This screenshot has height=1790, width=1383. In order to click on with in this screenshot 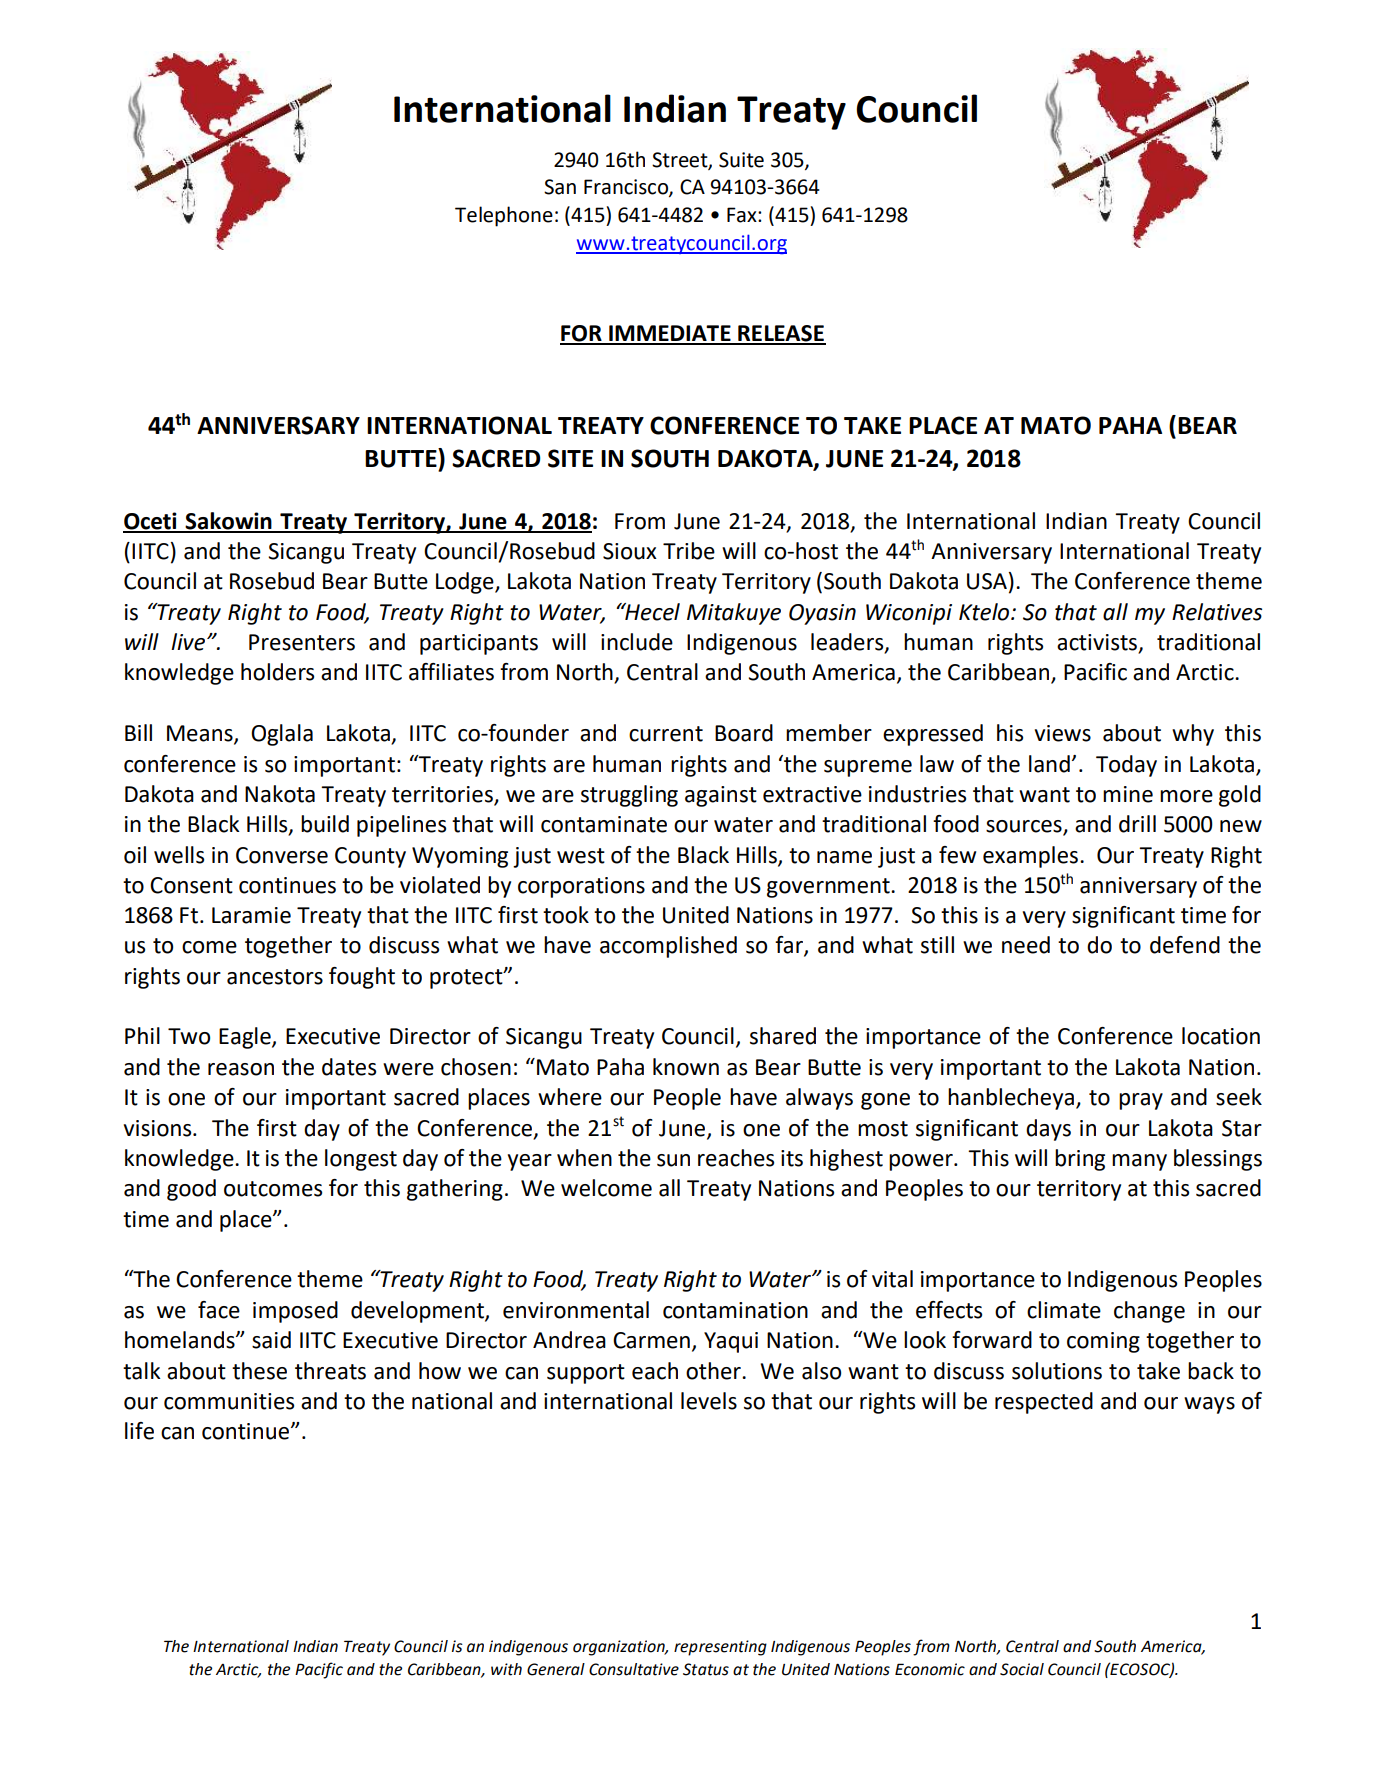, I will do `click(506, 1669)`.
